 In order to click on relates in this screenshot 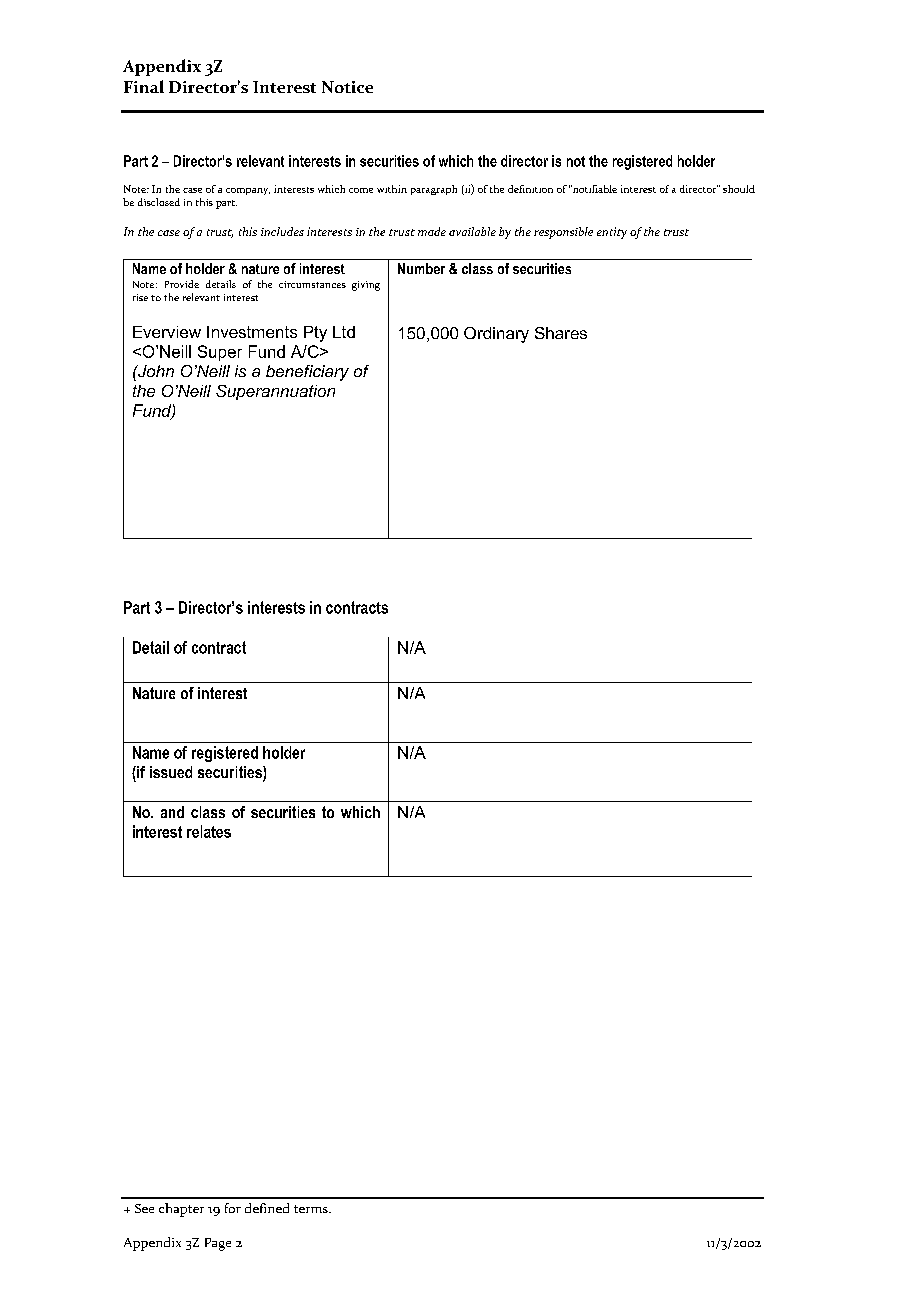, I will do `click(209, 831)`.
